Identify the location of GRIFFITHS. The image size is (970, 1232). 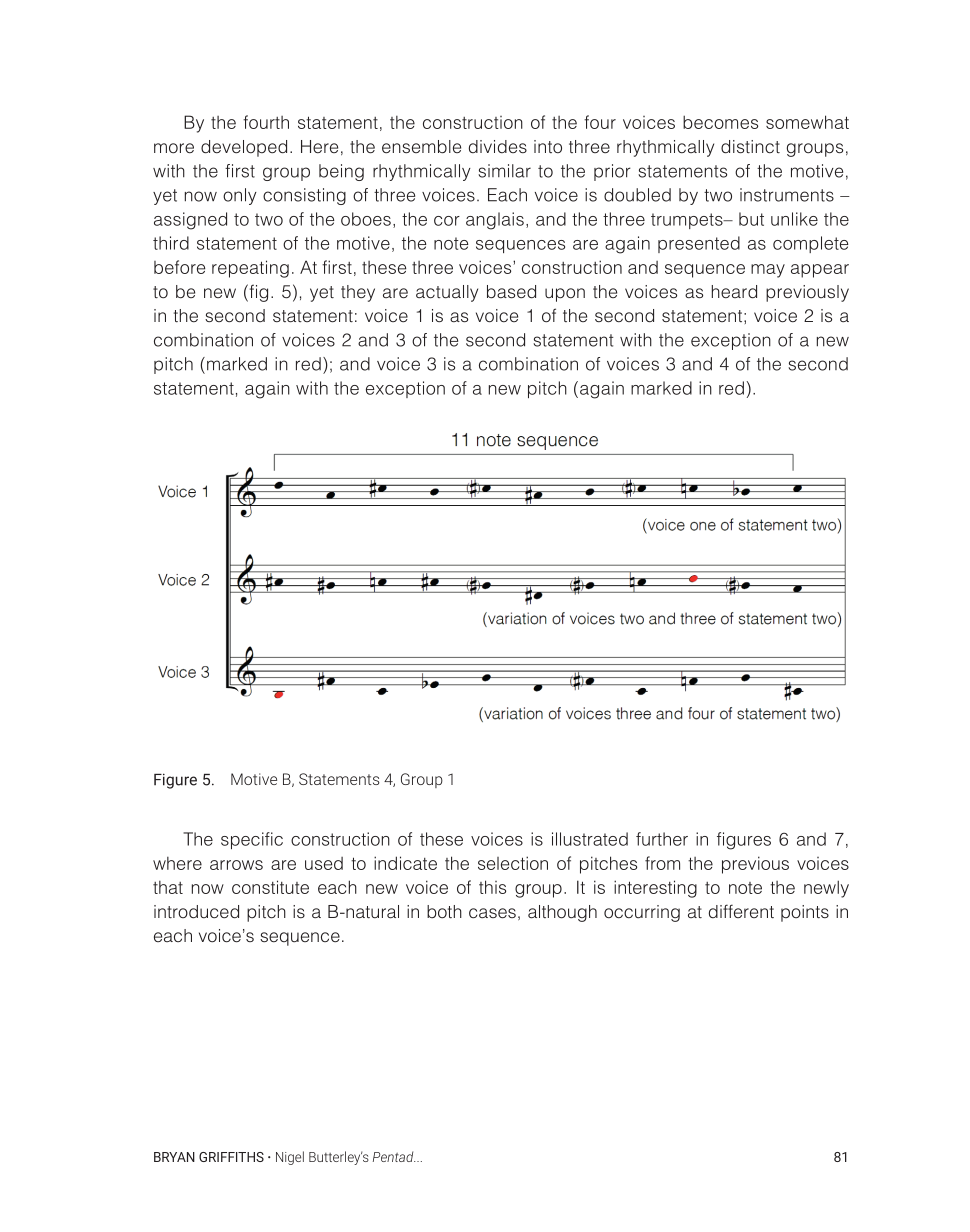
(231, 1157).
